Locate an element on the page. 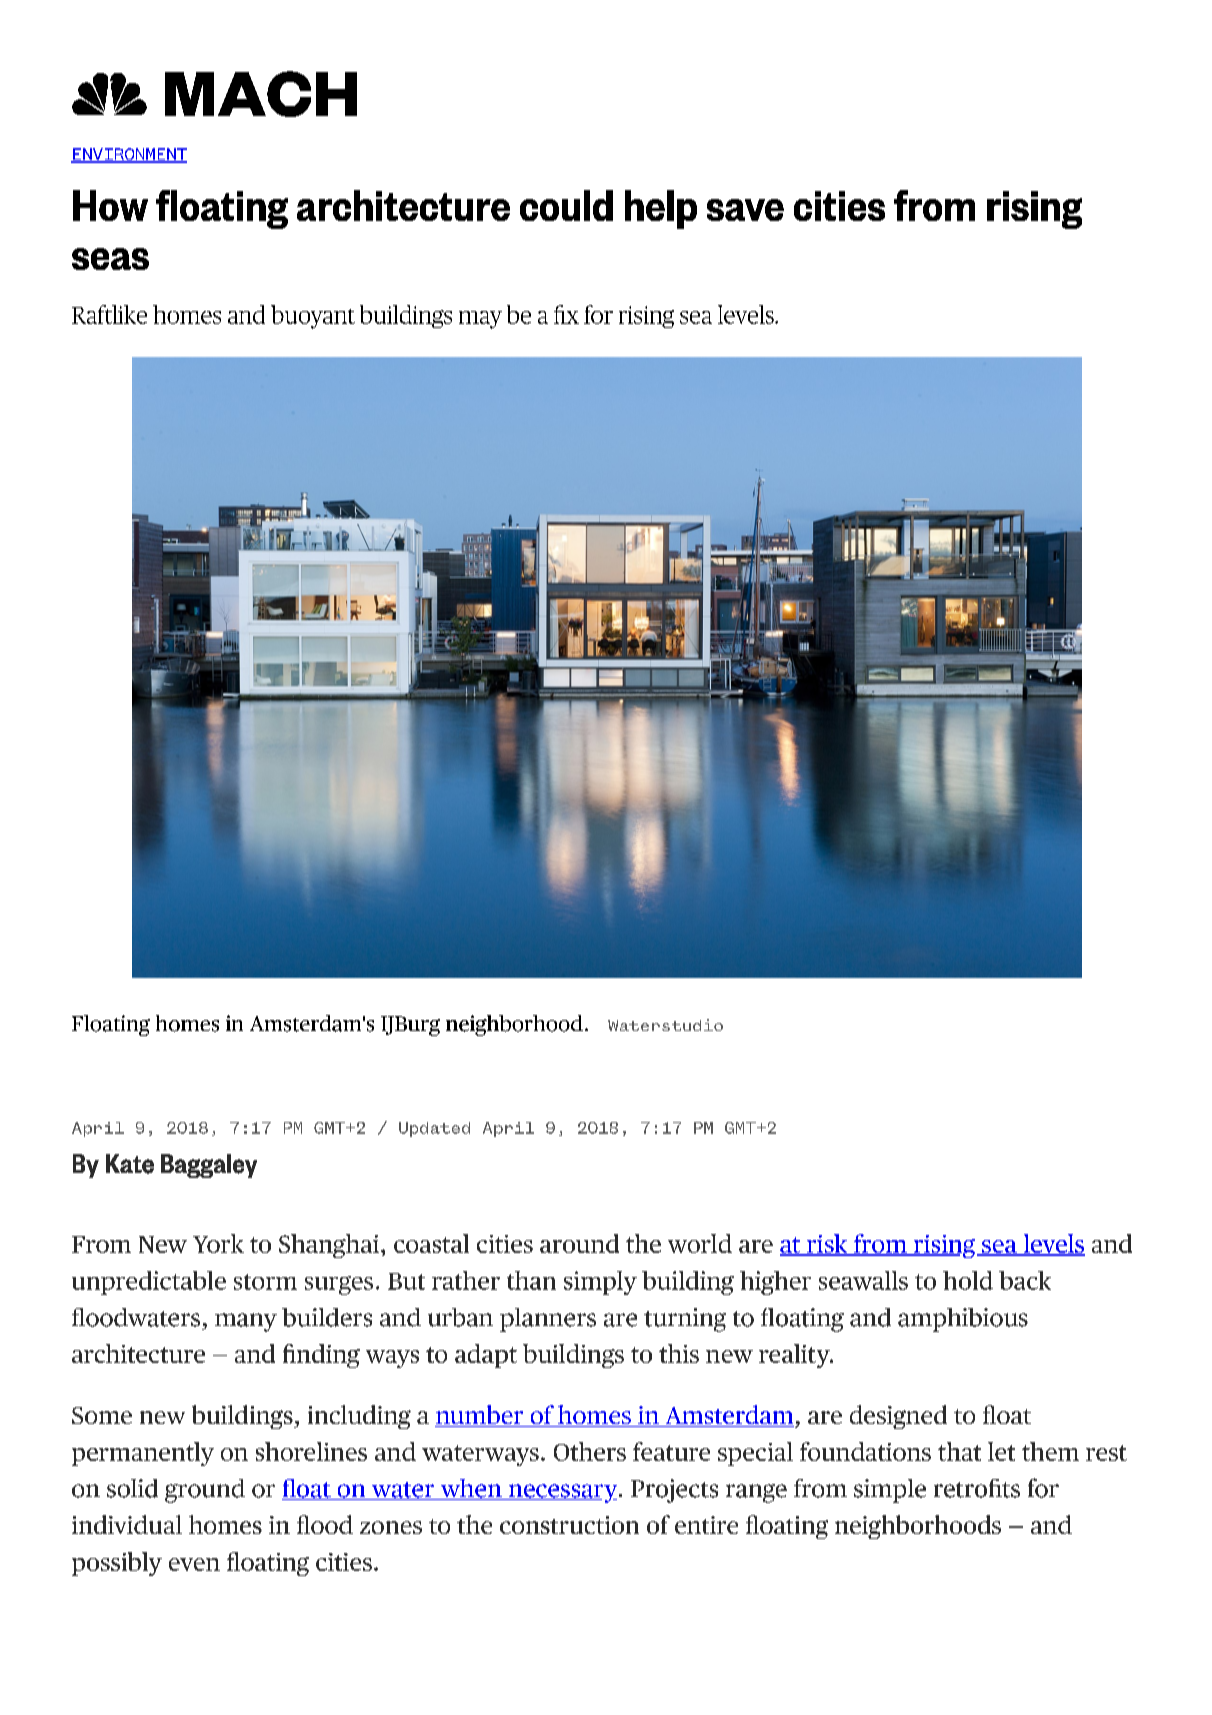  ENVIRONMENT is located at coordinates (129, 155).
